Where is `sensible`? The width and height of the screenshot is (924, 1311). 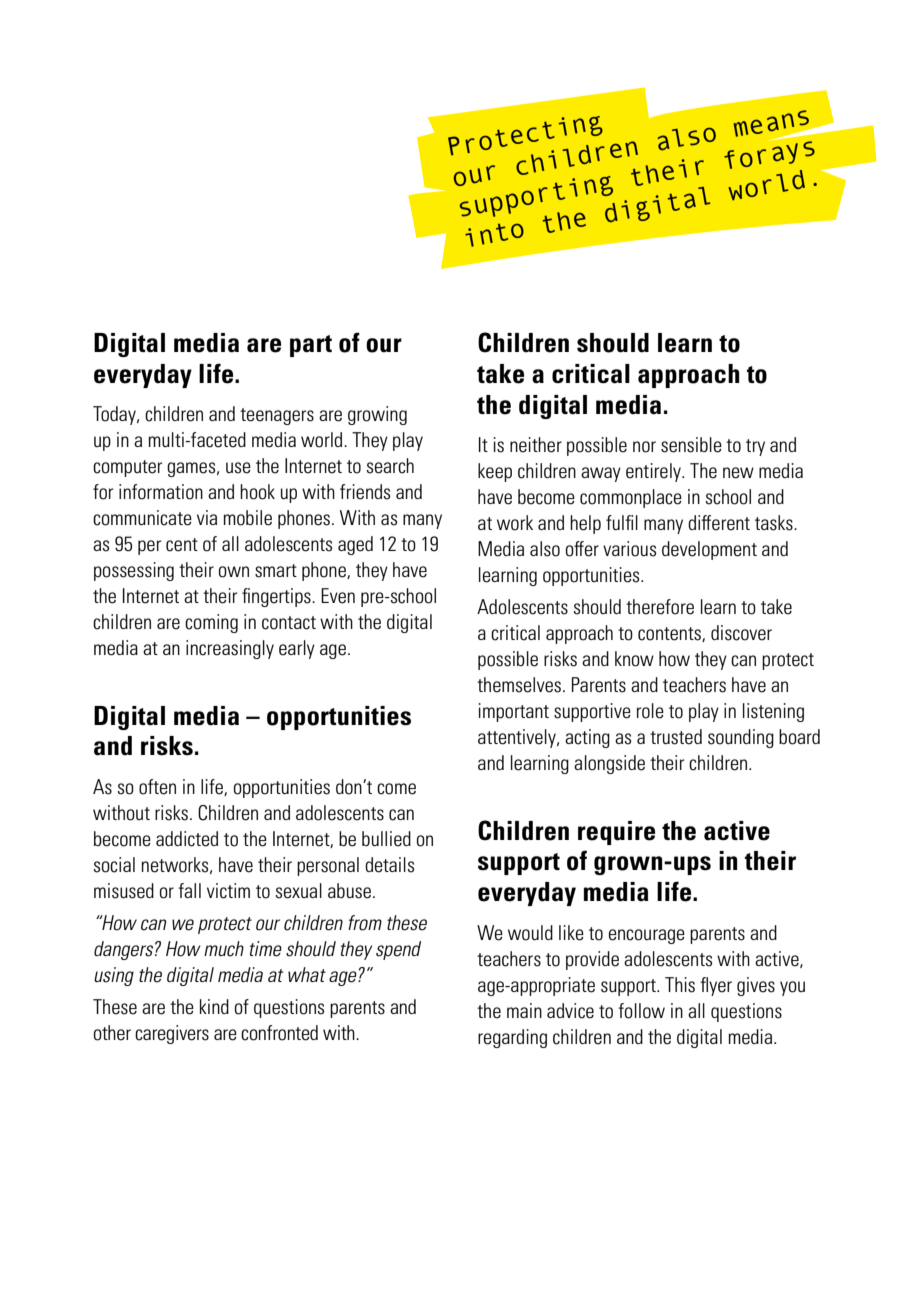
sensible is located at coordinates (691, 445).
